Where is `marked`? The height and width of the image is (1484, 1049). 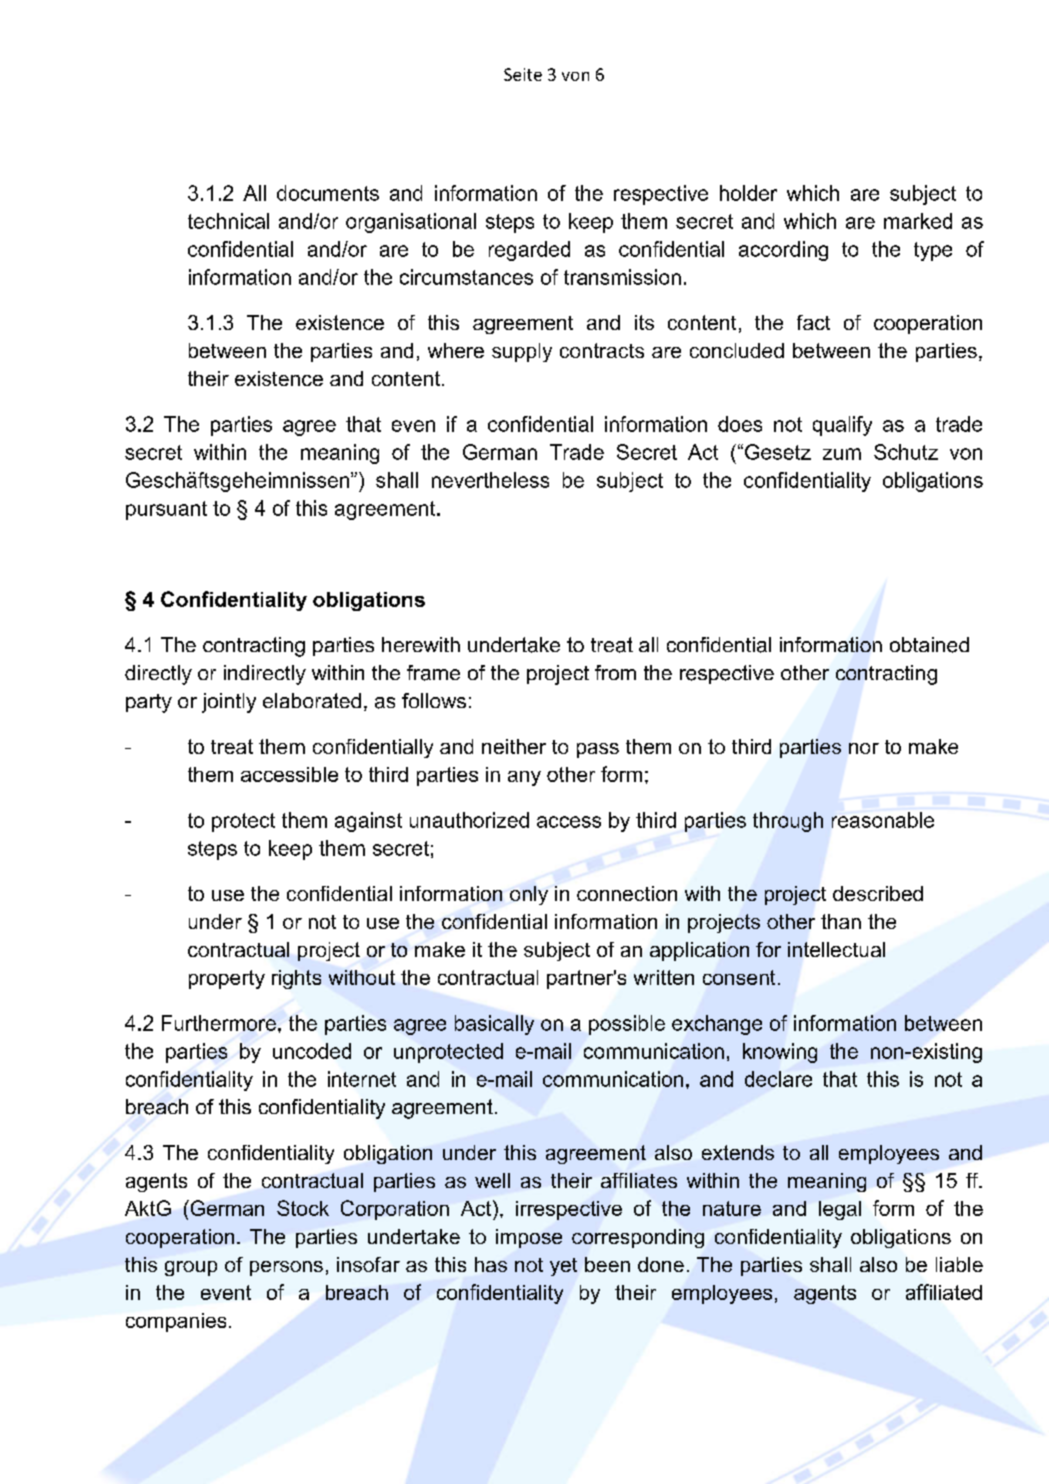
marked is located at coordinates (918, 221).
